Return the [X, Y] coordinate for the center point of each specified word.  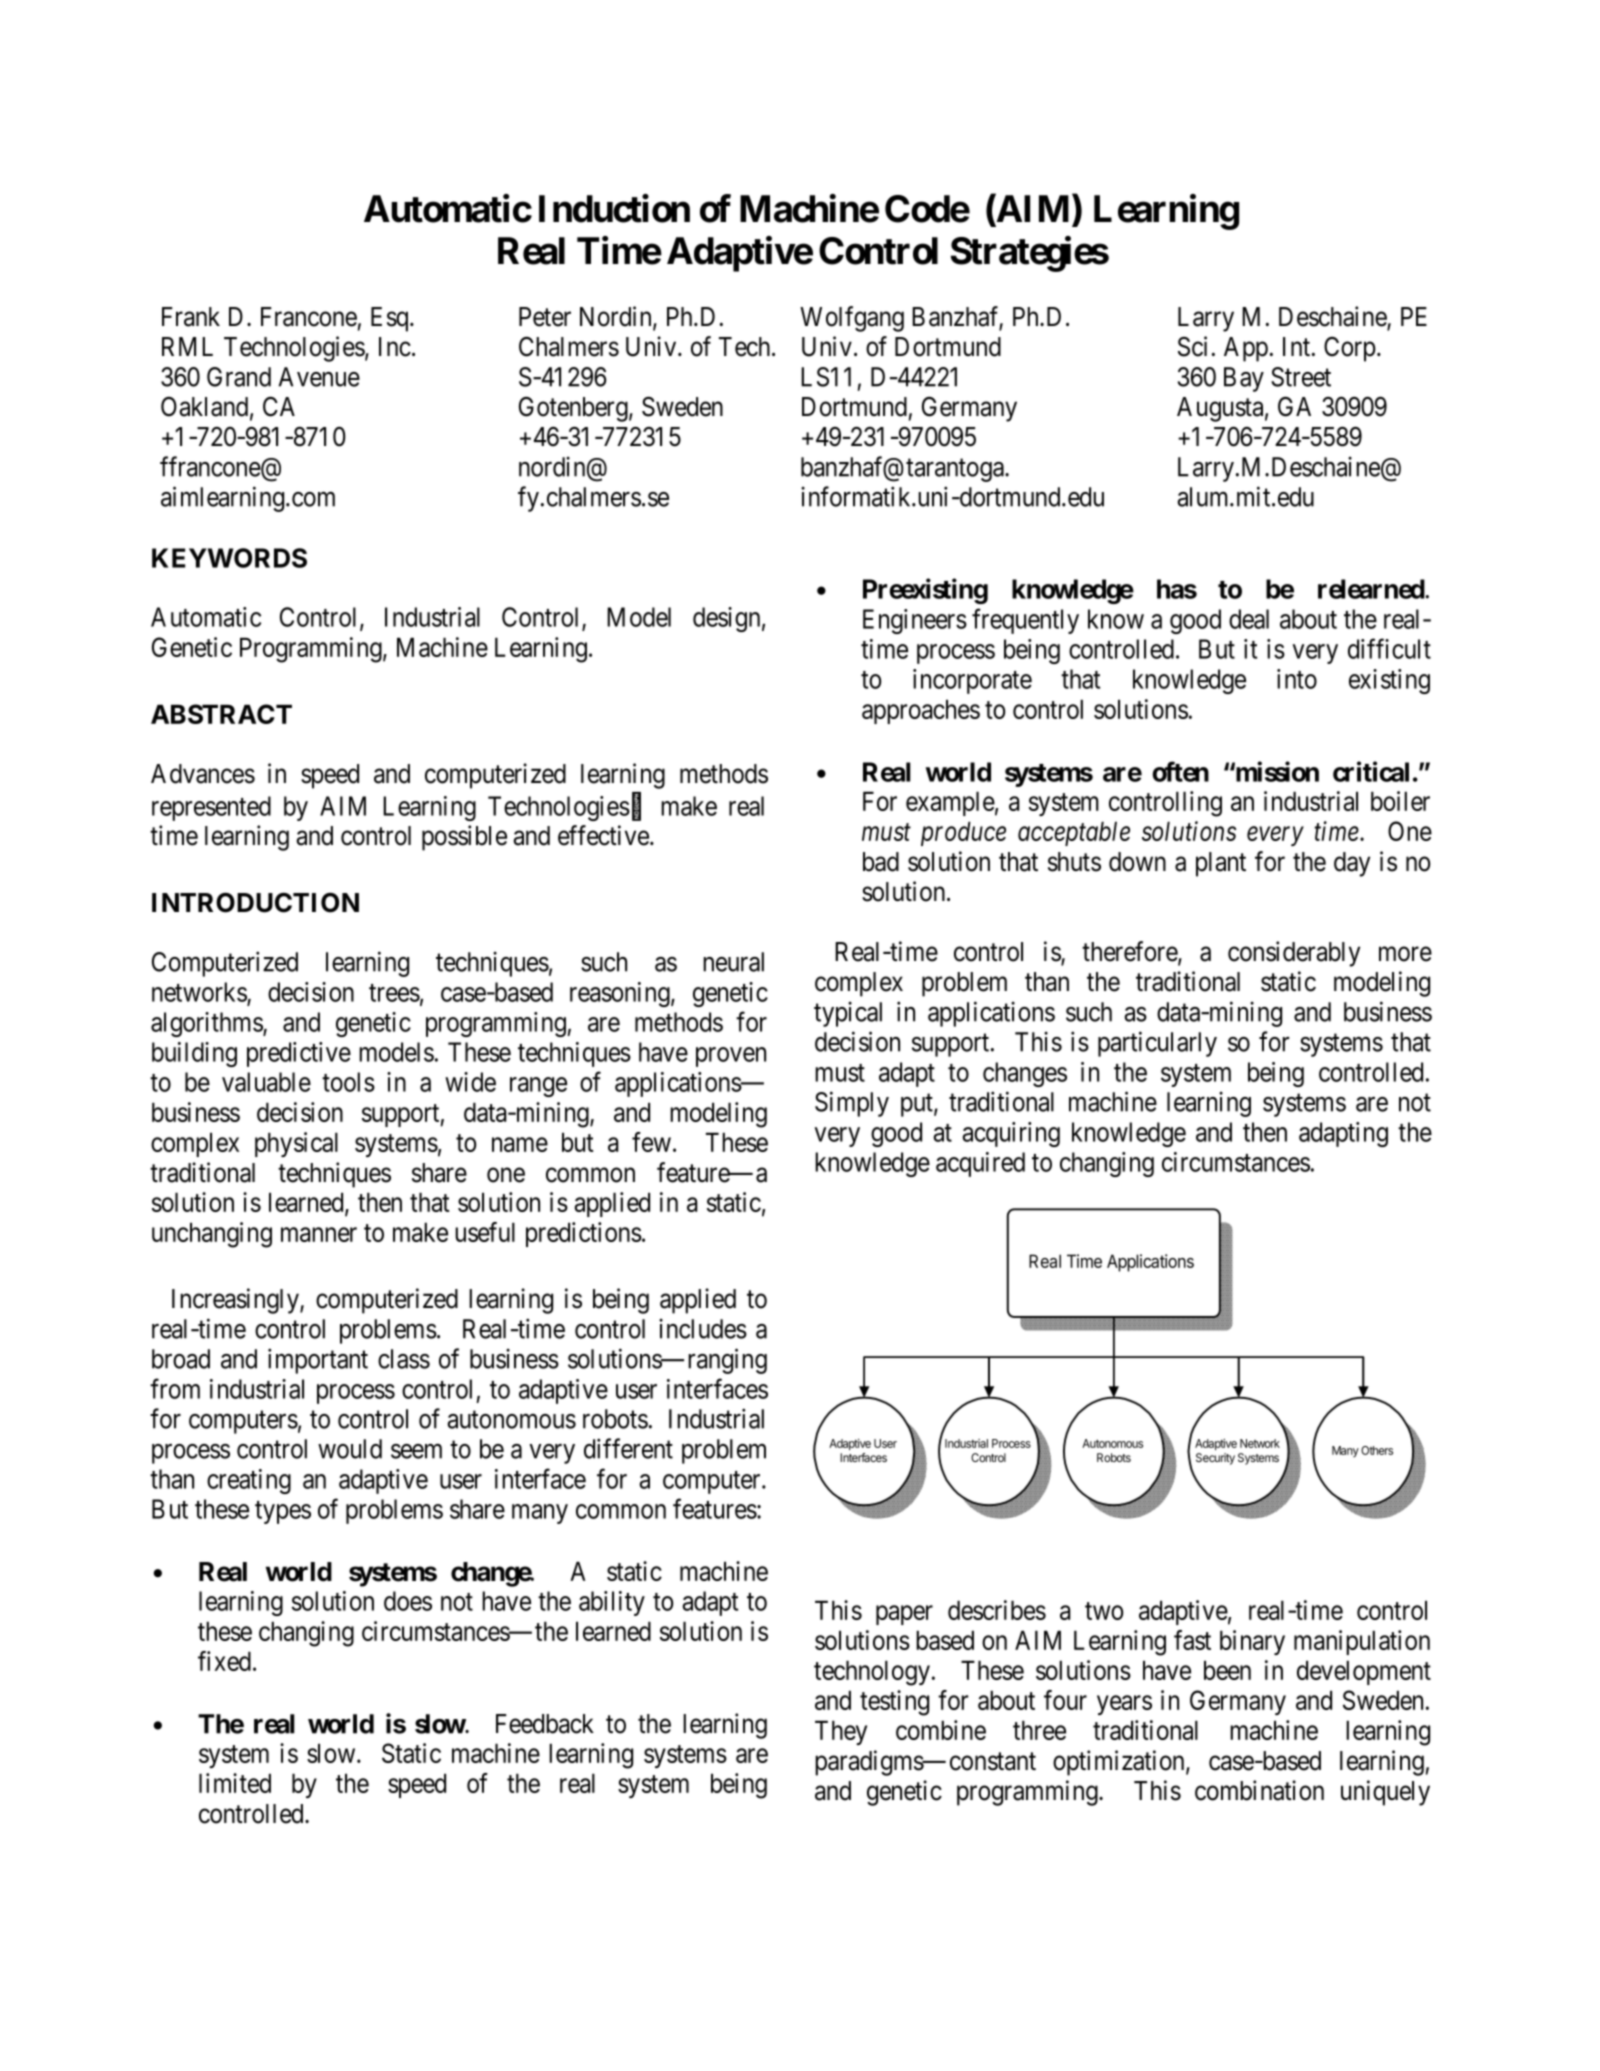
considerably [1294, 954]
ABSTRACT [221, 714]
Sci [1192, 346]
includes [703, 1328]
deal [1249, 619]
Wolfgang [852, 319]
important [318, 1361]
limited [235, 1783]
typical [848, 1014]
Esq [391, 319]
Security [1215, 1459]
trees [394, 993]
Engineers [915, 621]
